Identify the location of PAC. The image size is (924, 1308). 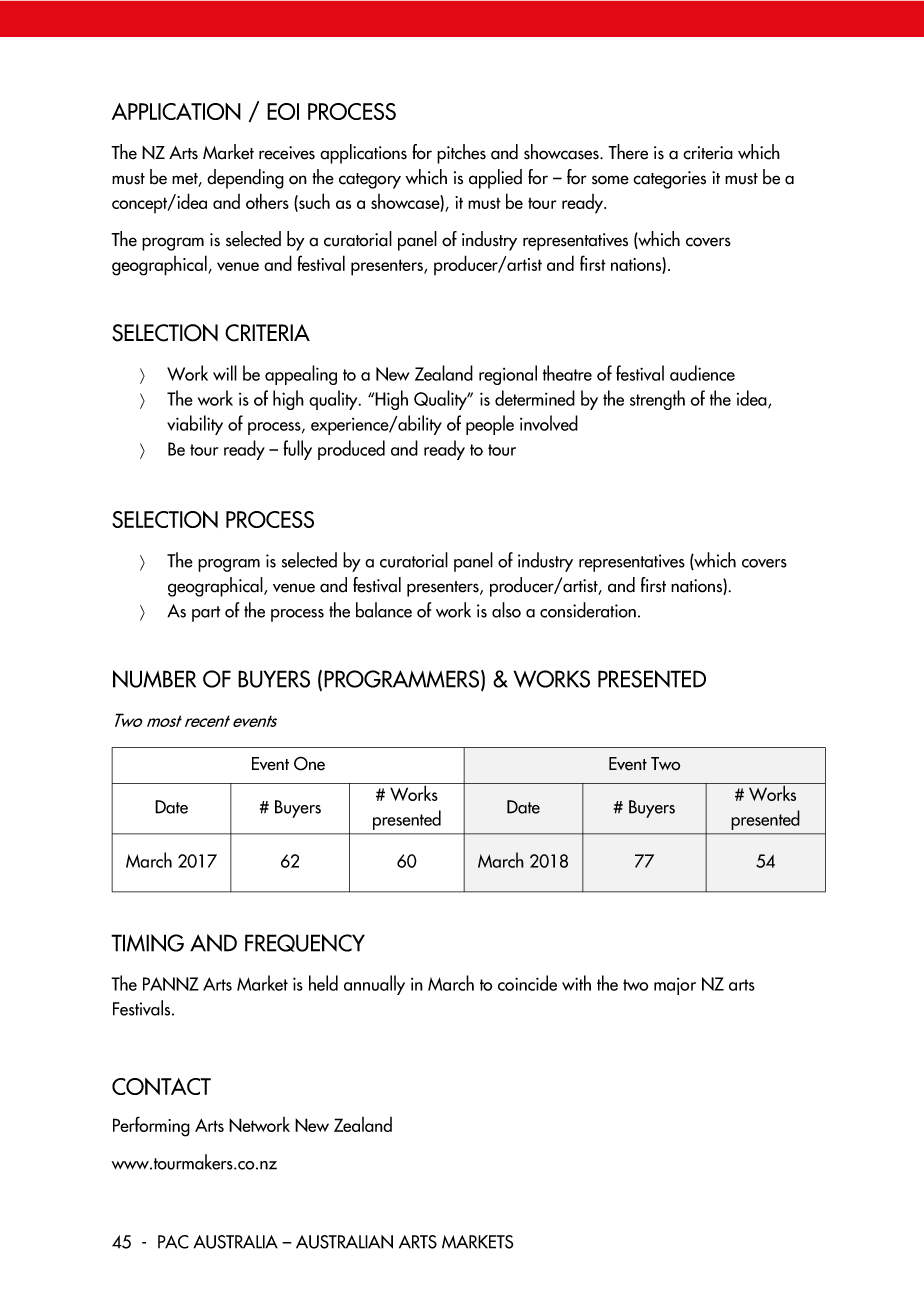
(173, 1242).
